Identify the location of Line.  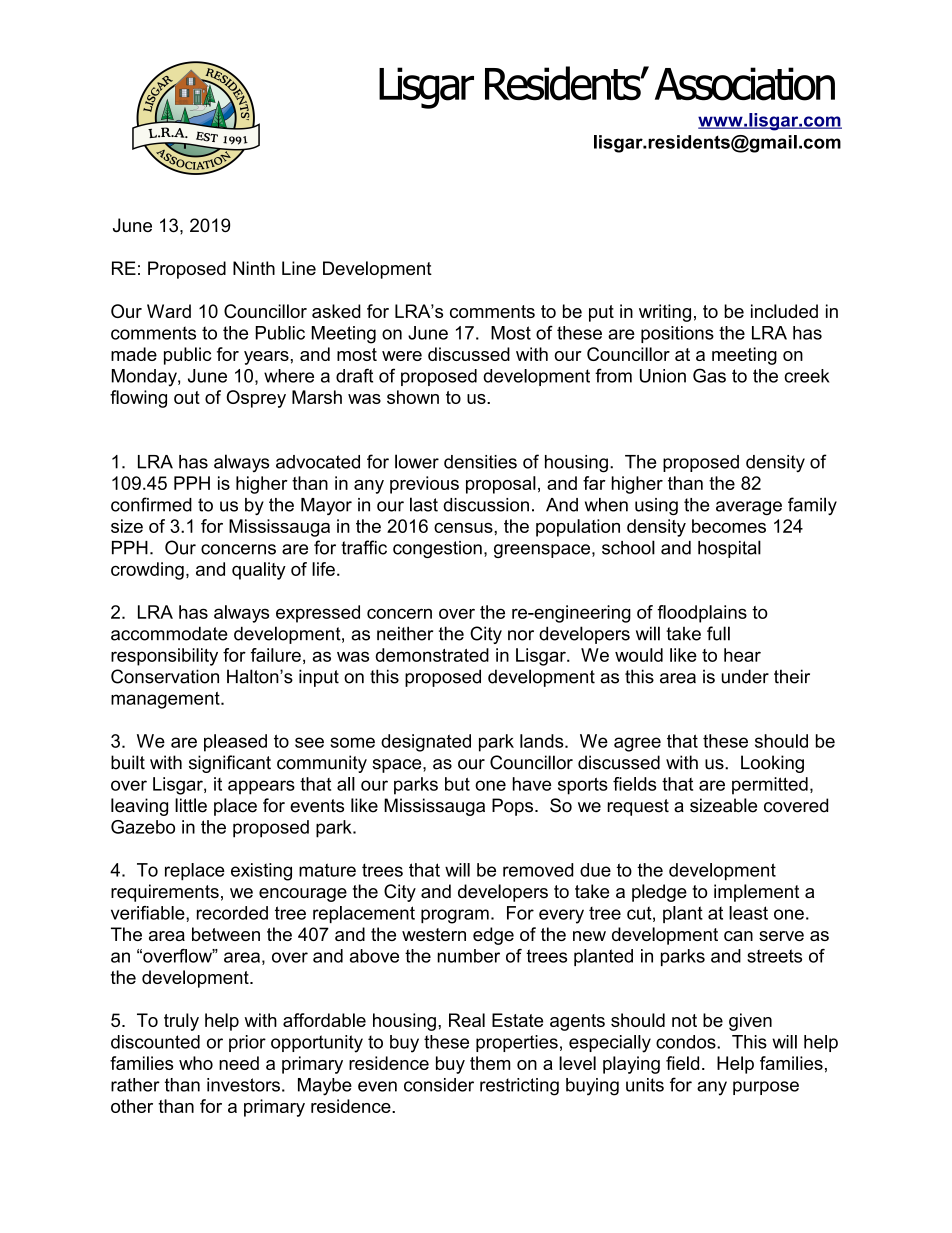
(299, 268).
